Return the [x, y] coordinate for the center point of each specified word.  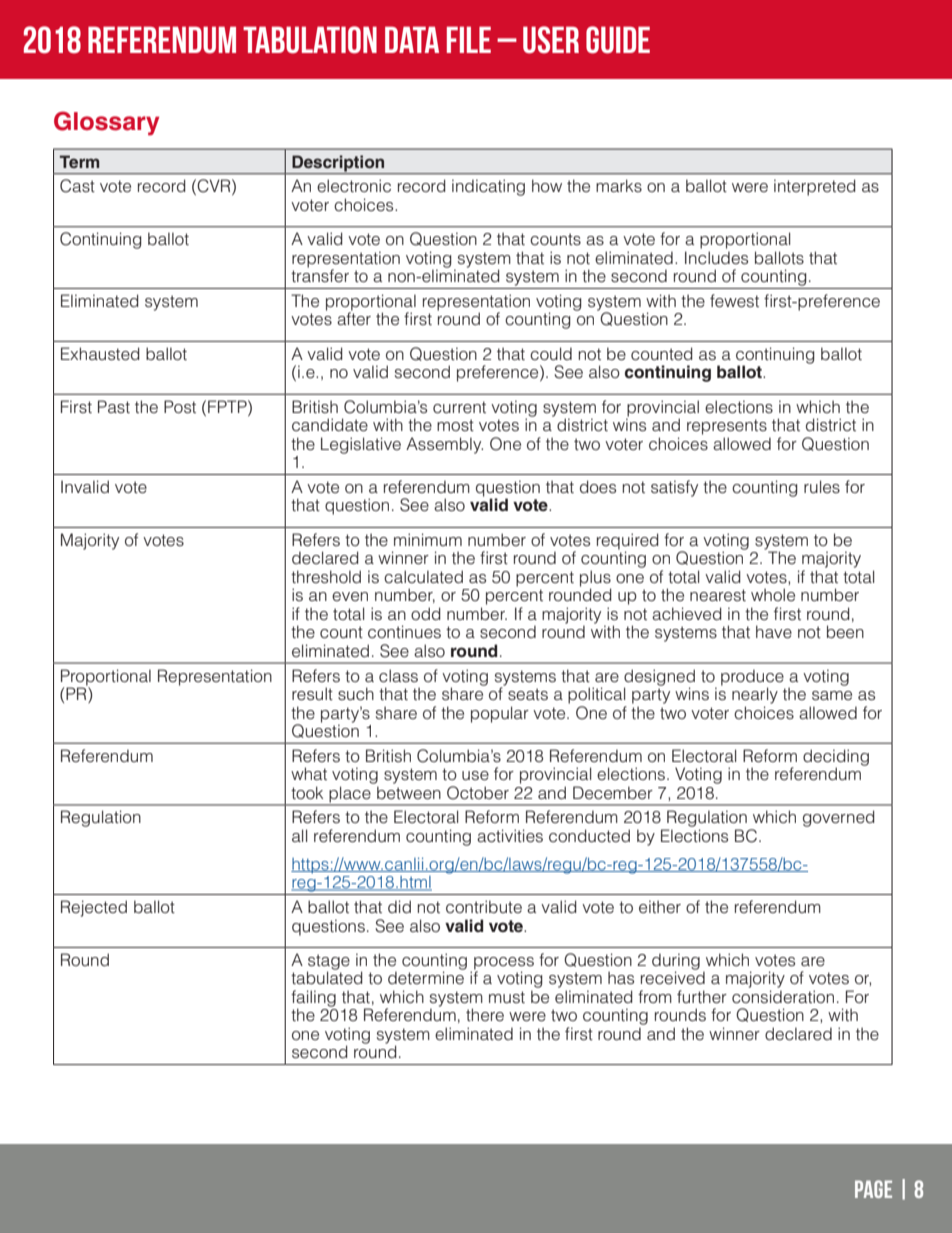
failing [313, 999]
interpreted [815, 187]
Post [180, 407]
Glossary [106, 123]
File [469, 39]
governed [839, 818]
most [455, 425]
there [485, 1015]
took [307, 793]
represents [727, 427]
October [478, 793]
